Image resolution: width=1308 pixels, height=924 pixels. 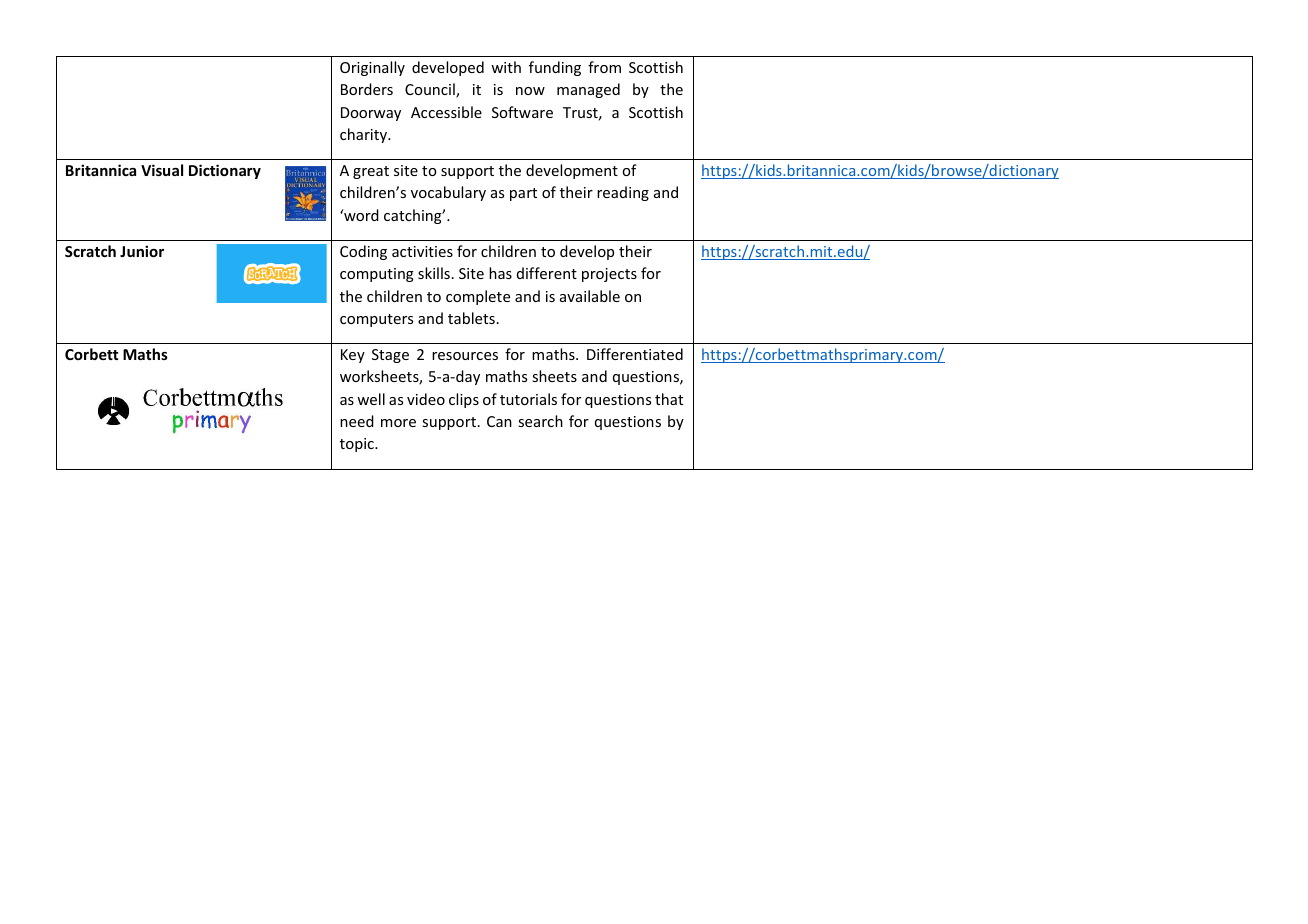 I want to click on projects, so click(x=609, y=275).
